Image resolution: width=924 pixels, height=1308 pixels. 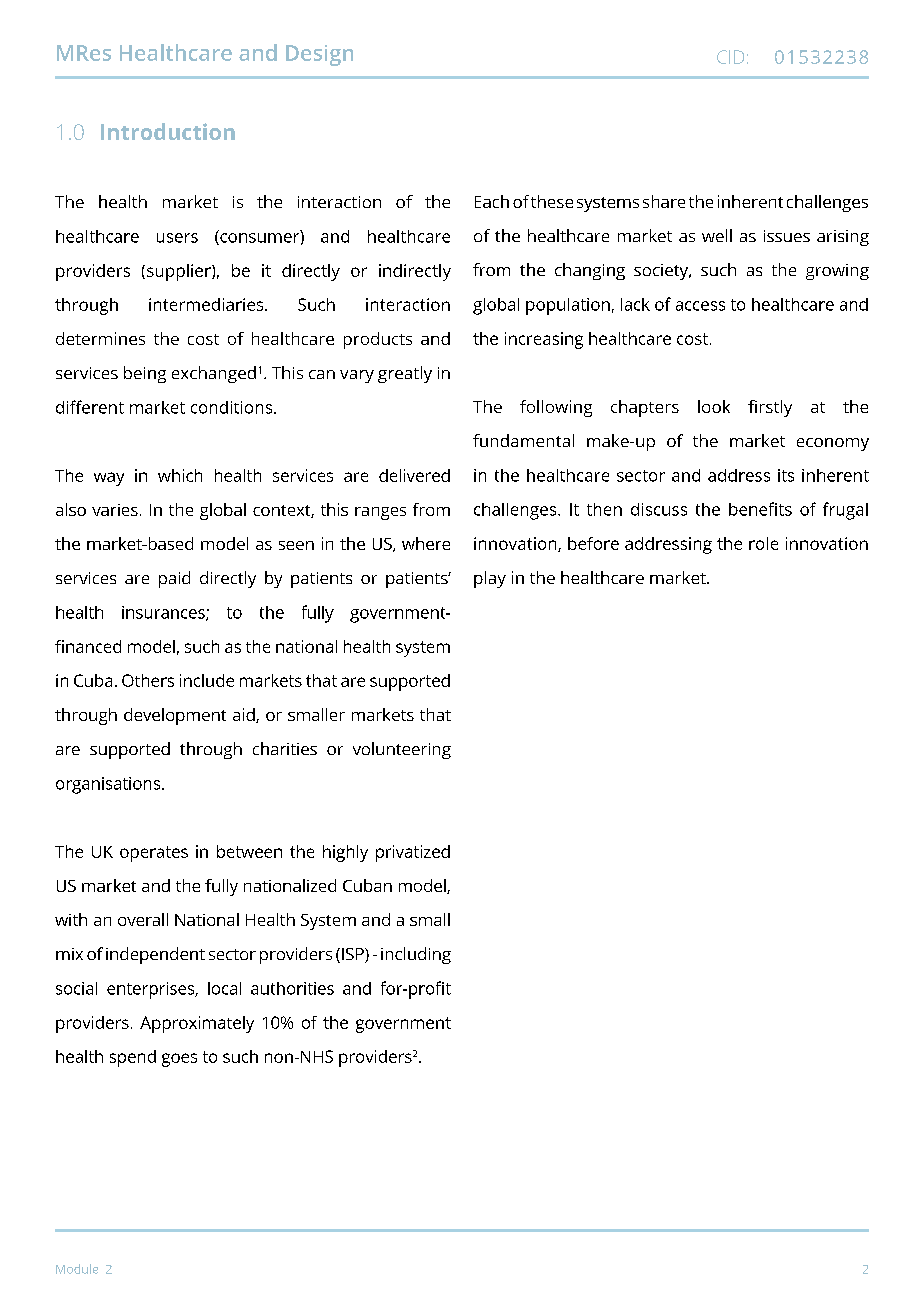 I want to click on privatized, so click(x=413, y=853).
